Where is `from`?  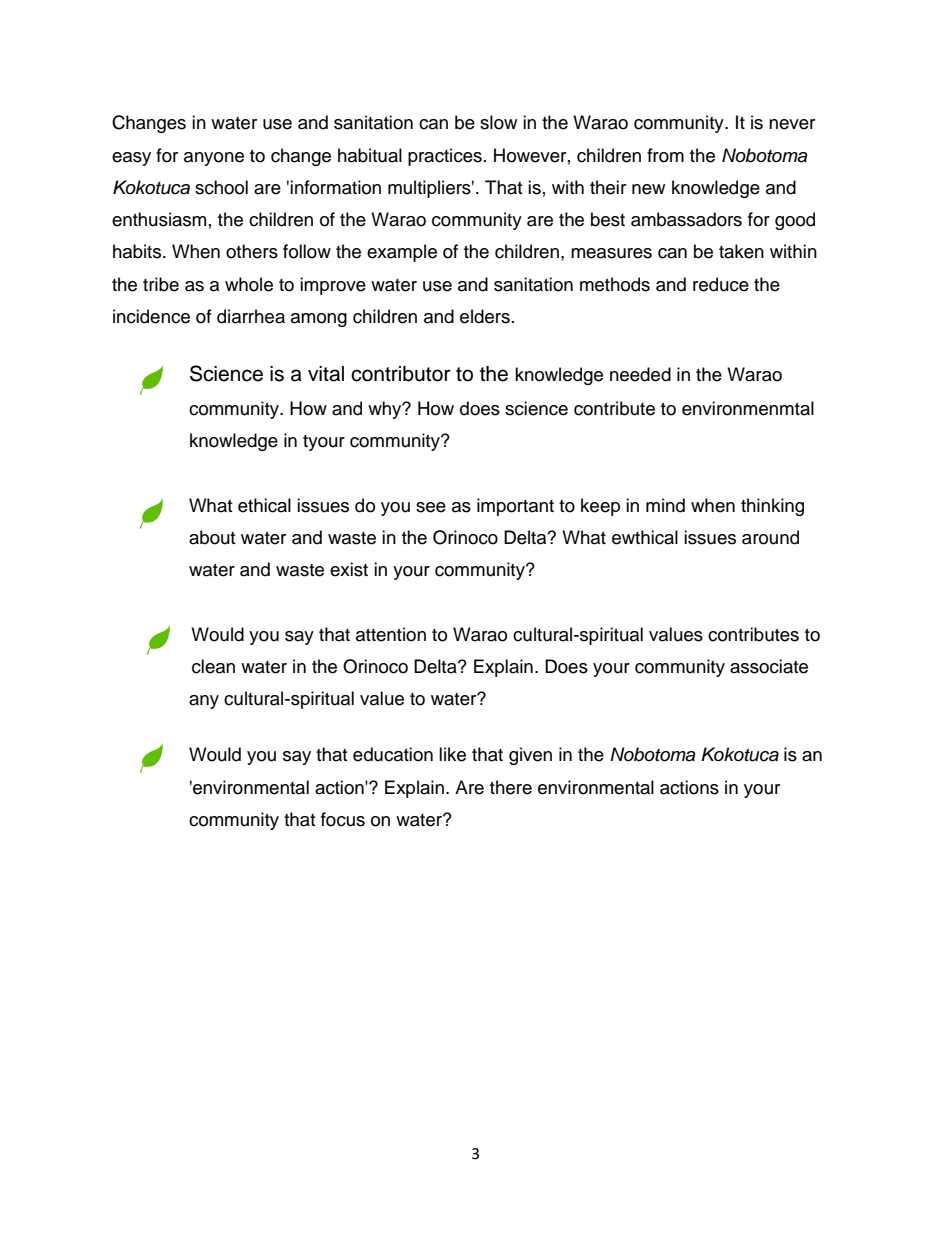 from is located at coordinates (665, 155).
